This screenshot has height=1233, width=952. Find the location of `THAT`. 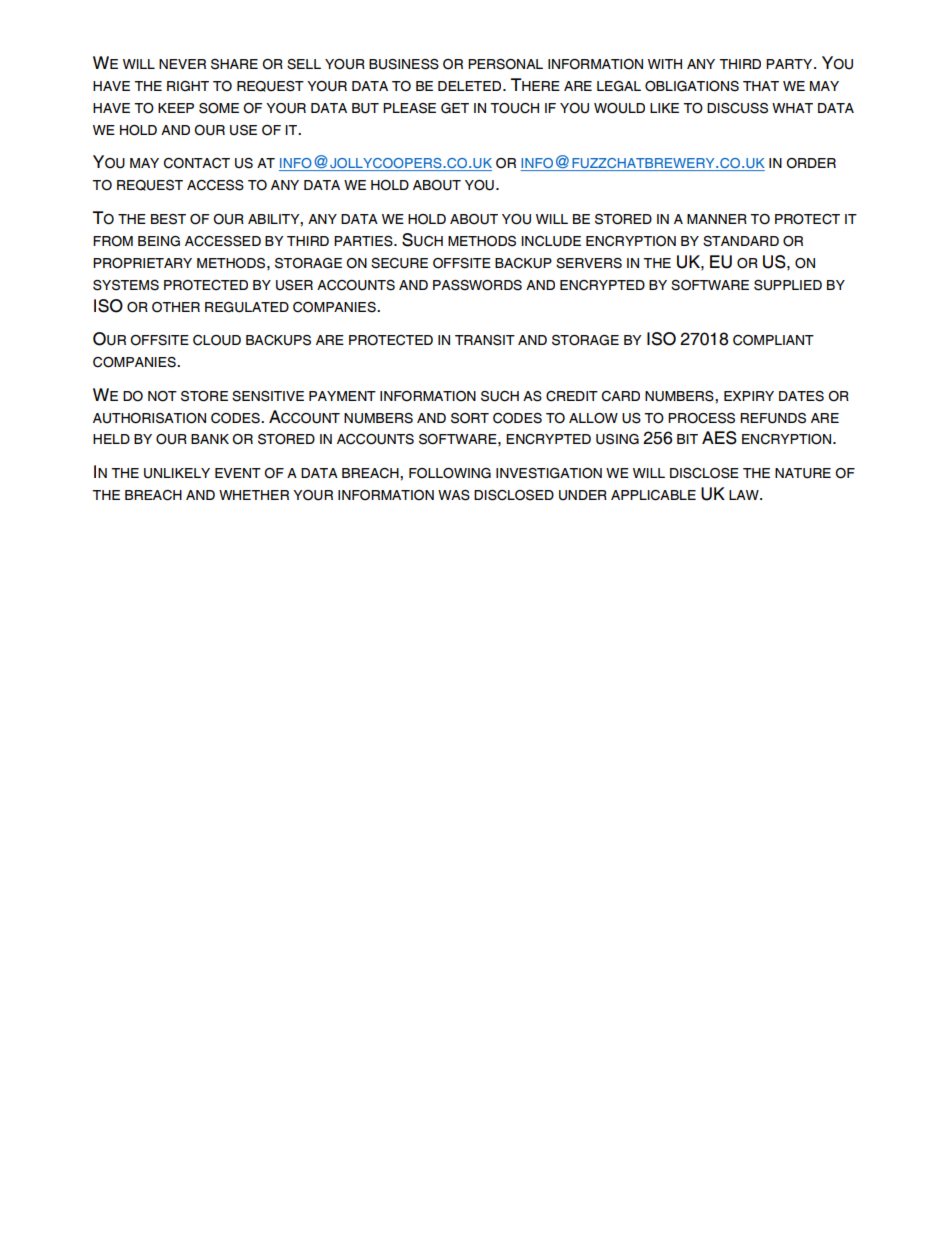

THAT is located at coordinates (761, 86).
